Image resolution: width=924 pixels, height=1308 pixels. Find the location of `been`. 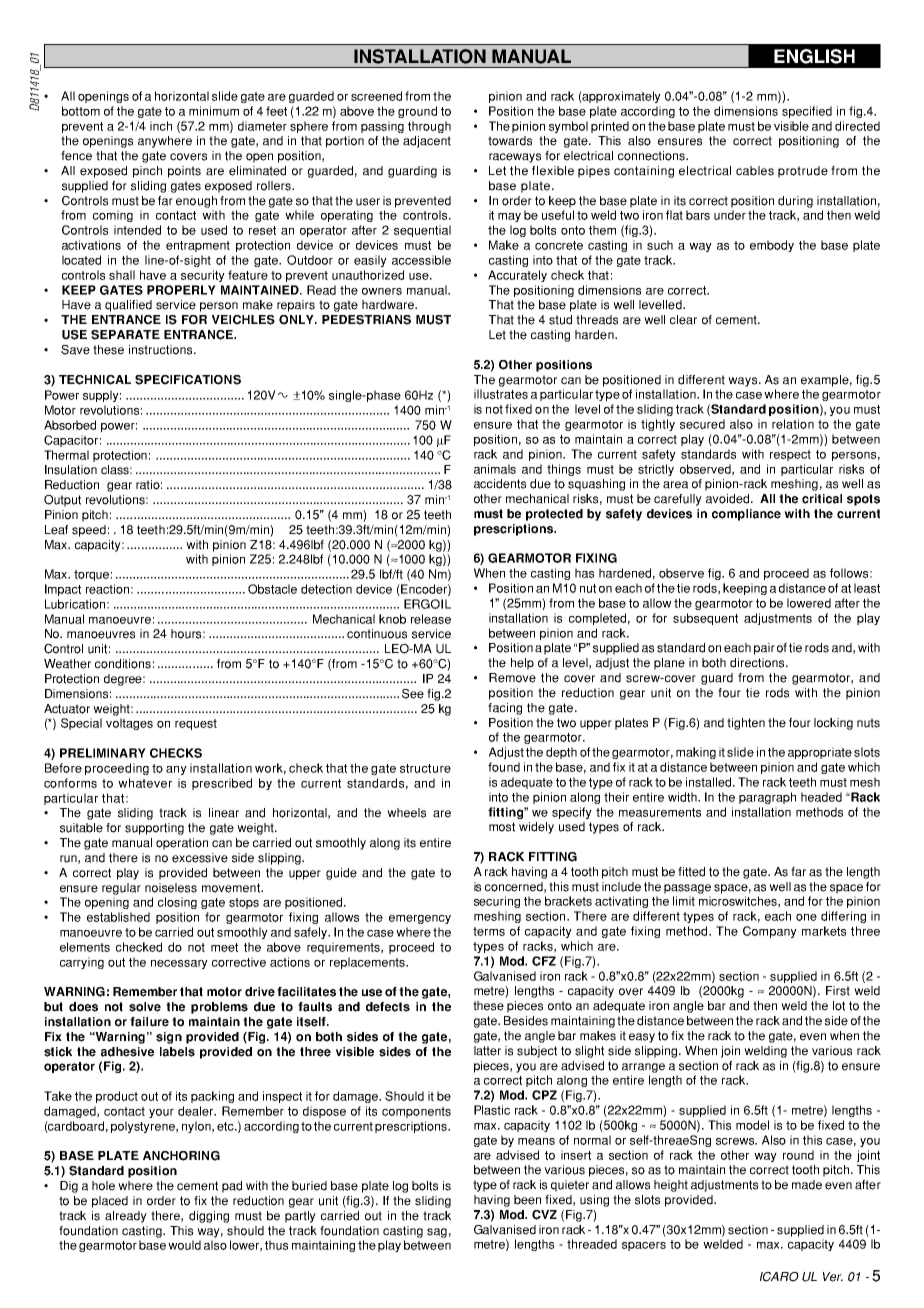

been is located at coordinates (527, 1200).
